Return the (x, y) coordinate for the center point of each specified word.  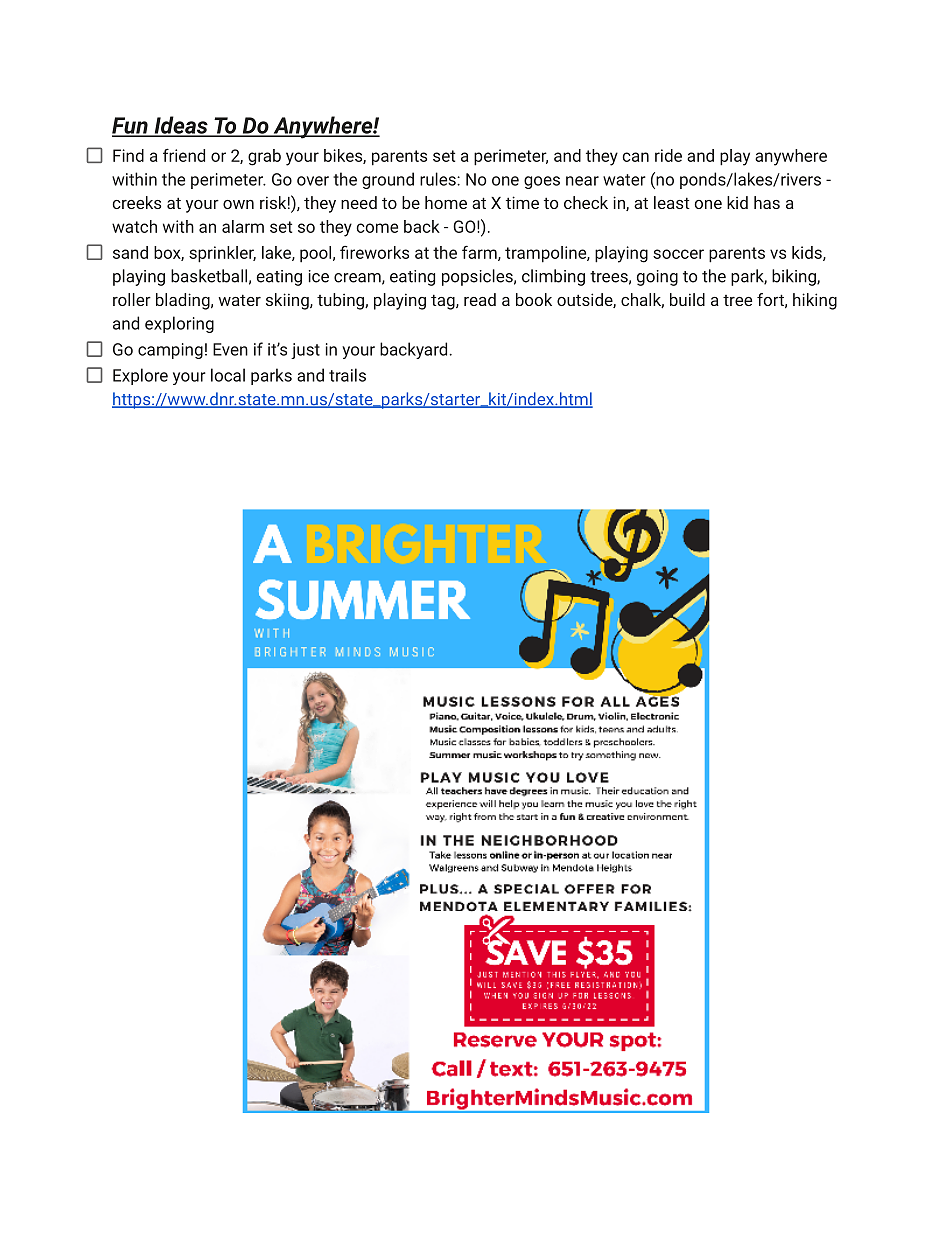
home (446, 202)
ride (668, 155)
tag (444, 302)
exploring (179, 324)
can (635, 157)
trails (347, 375)
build (687, 299)
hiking (815, 301)
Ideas (181, 126)
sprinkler (222, 254)
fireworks (374, 252)
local (228, 375)
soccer (678, 254)
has (767, 202)
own (238, 204)
